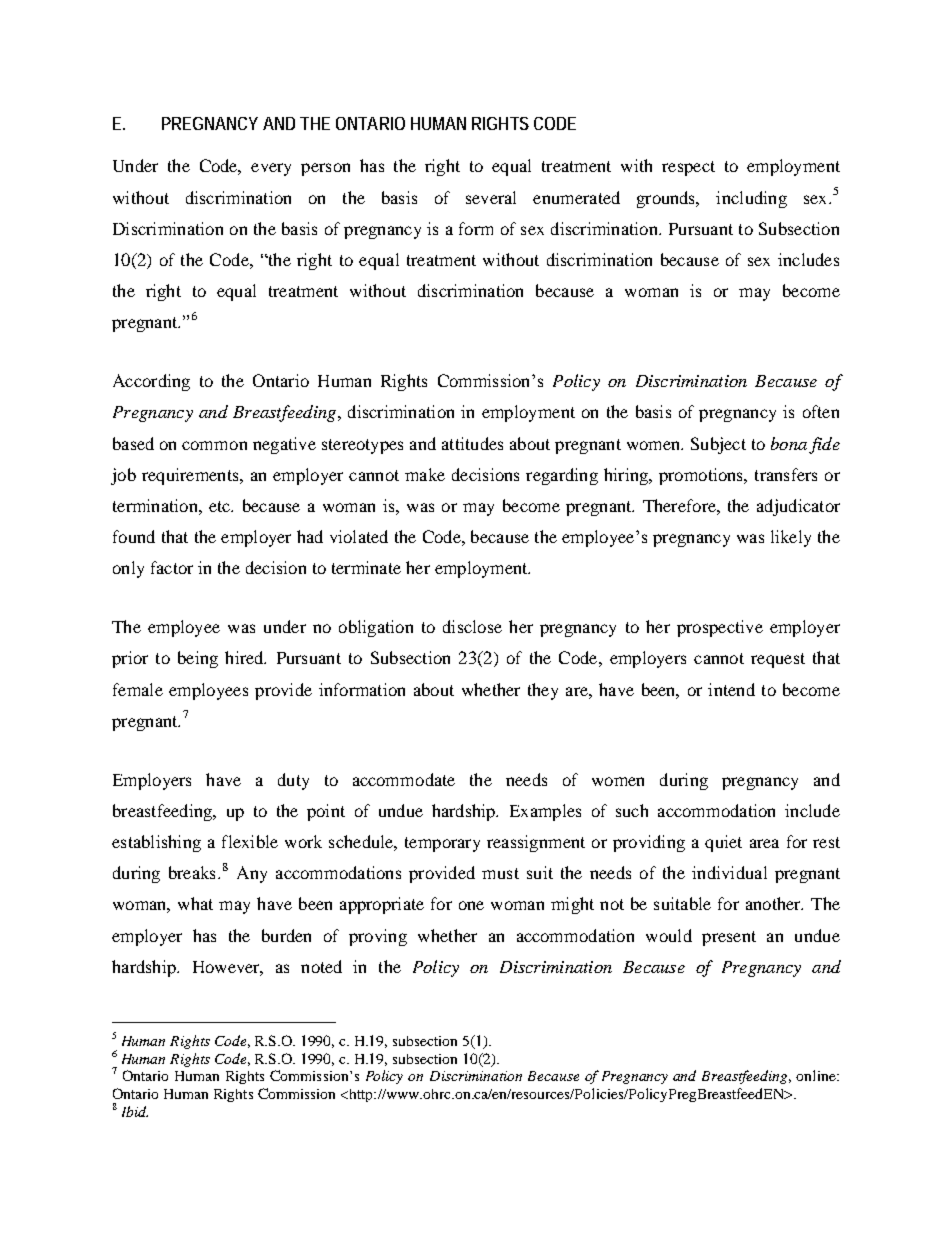  Describe the element at coordinates (500, 873) in the screenshot. I see `must` at that location.
